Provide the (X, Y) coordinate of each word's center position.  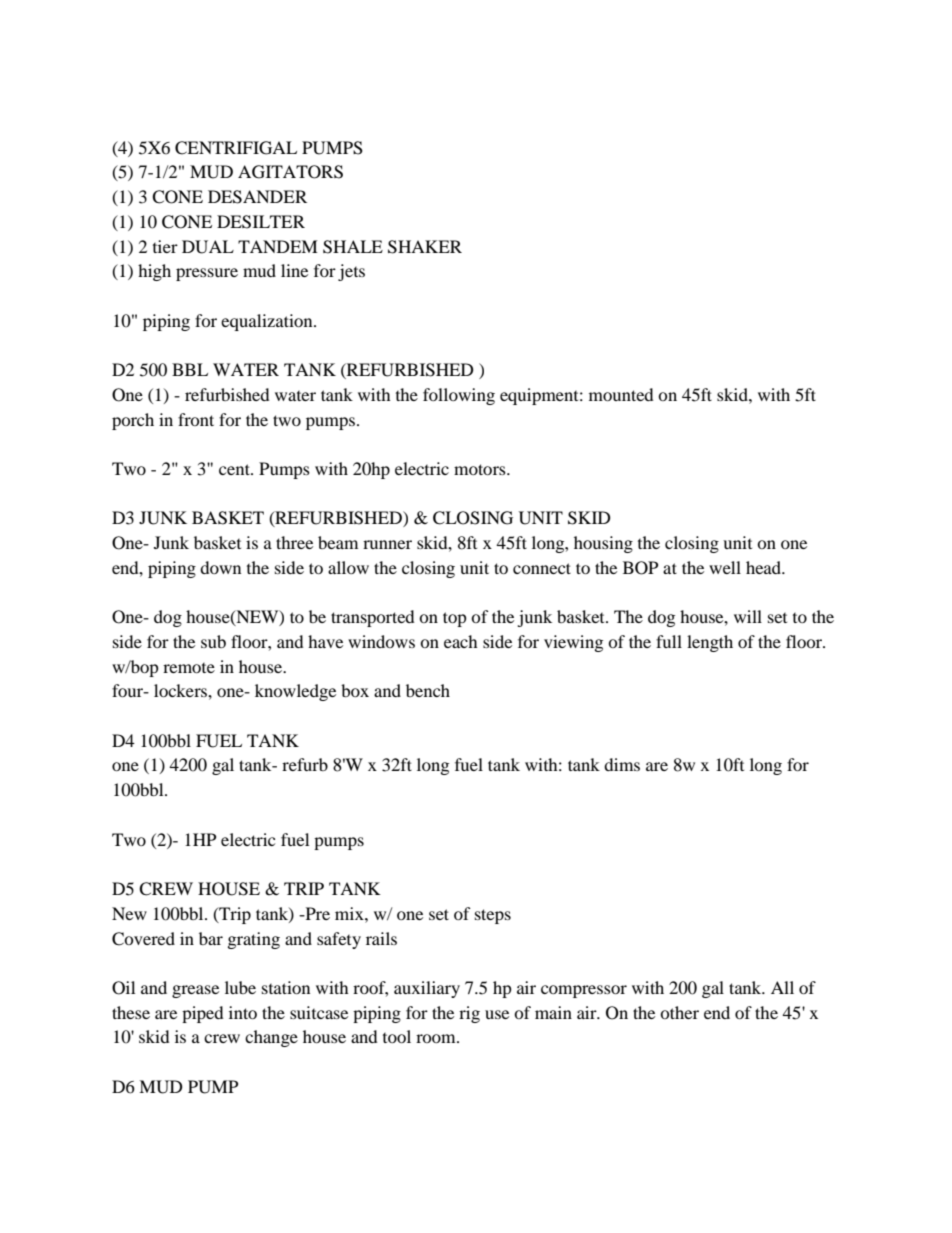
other (679, 1012)
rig (469, 1014)
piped (203, 1014)
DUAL (208, 247)
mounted (621, 394)
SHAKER (425, 247)
